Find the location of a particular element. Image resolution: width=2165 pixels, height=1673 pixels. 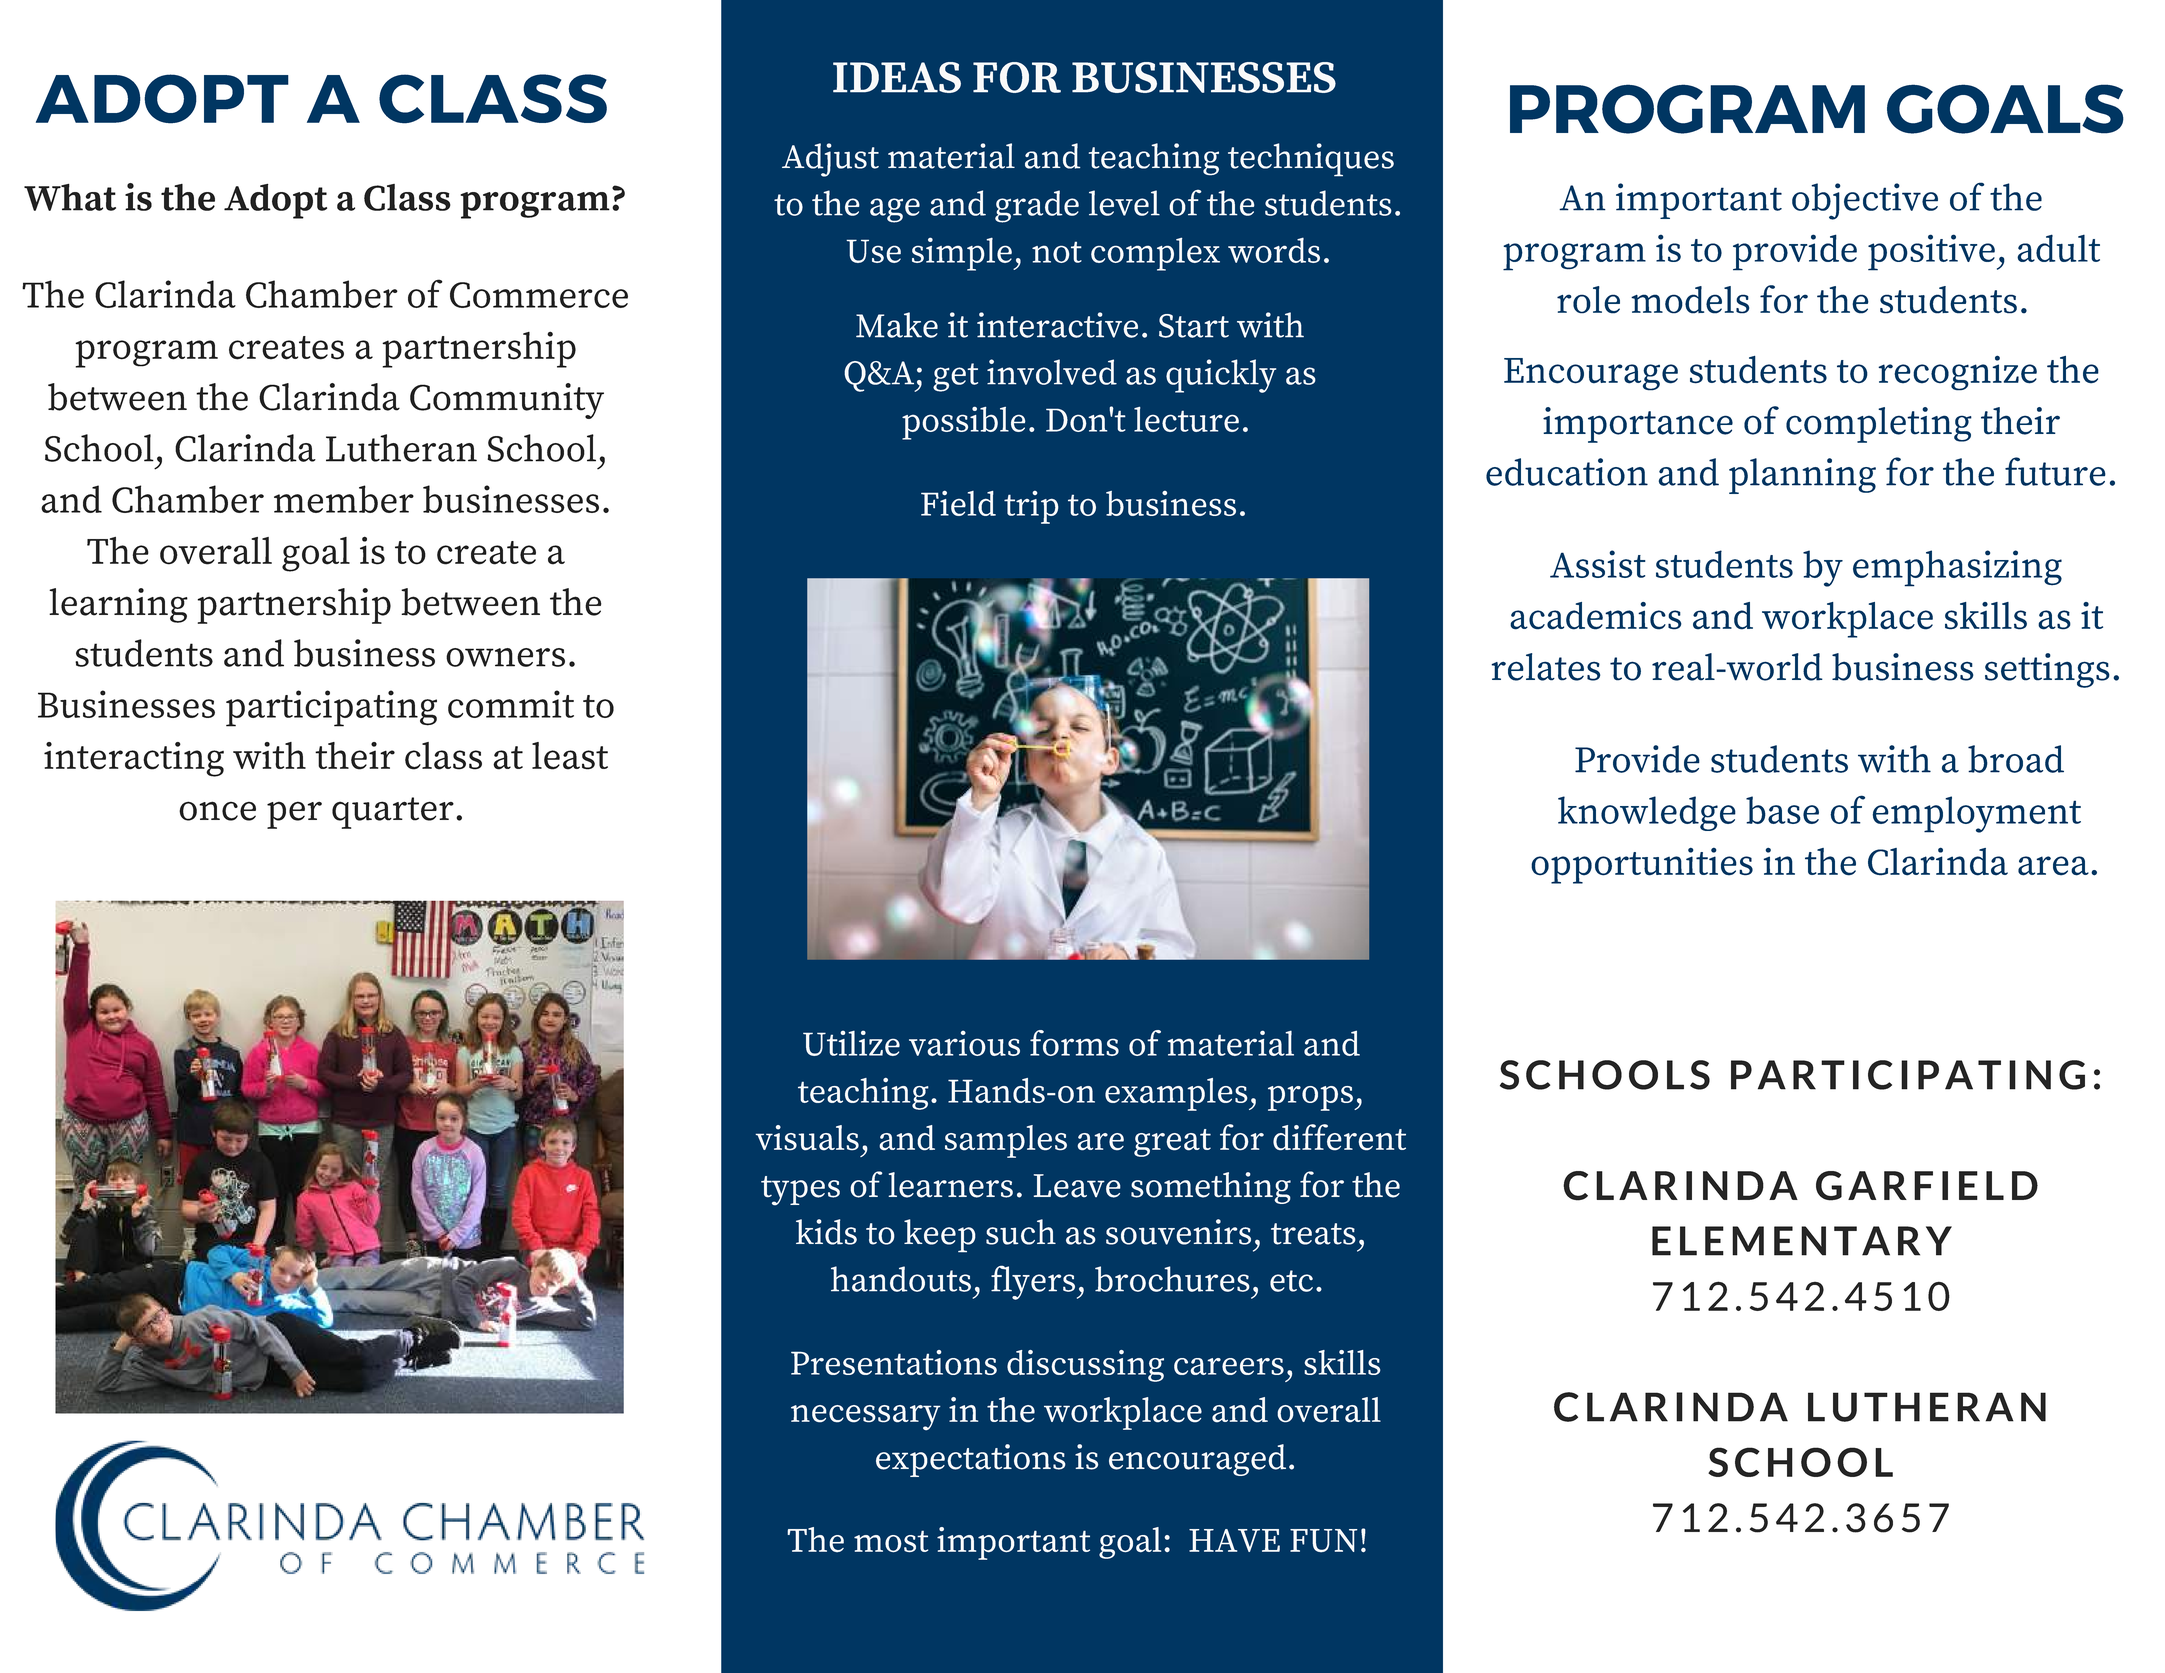

FUN is located at coordinates (1324, 1541).
